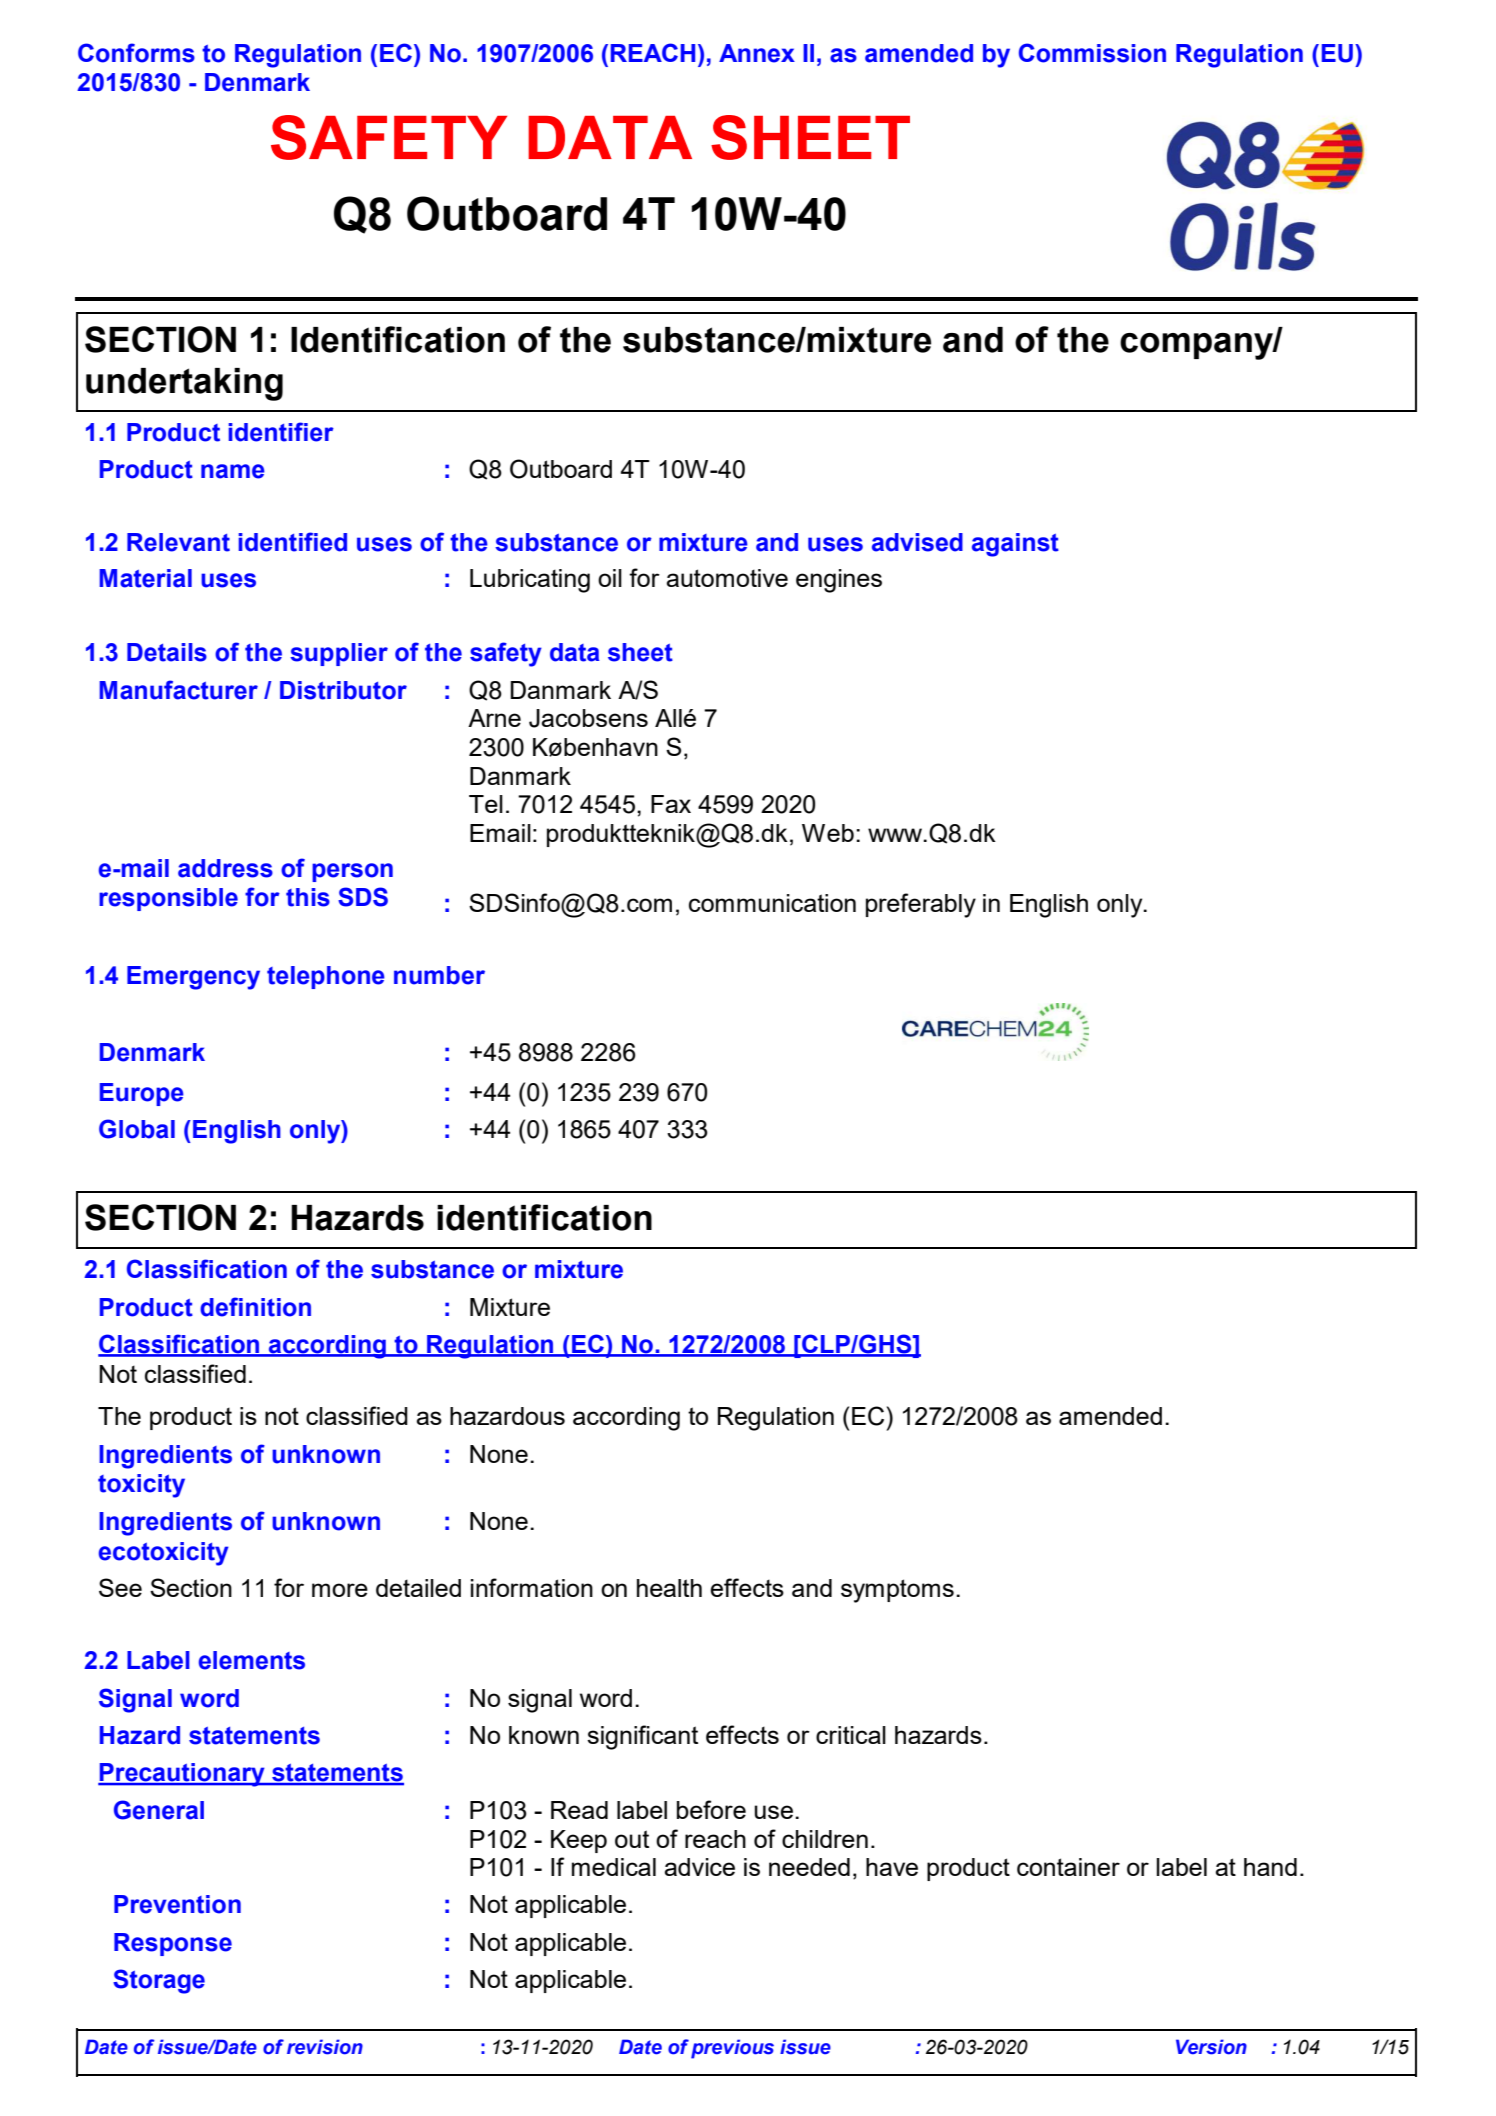  Describe the element at coordinates (325, 2047) in the document. I see `revision` at that location.
